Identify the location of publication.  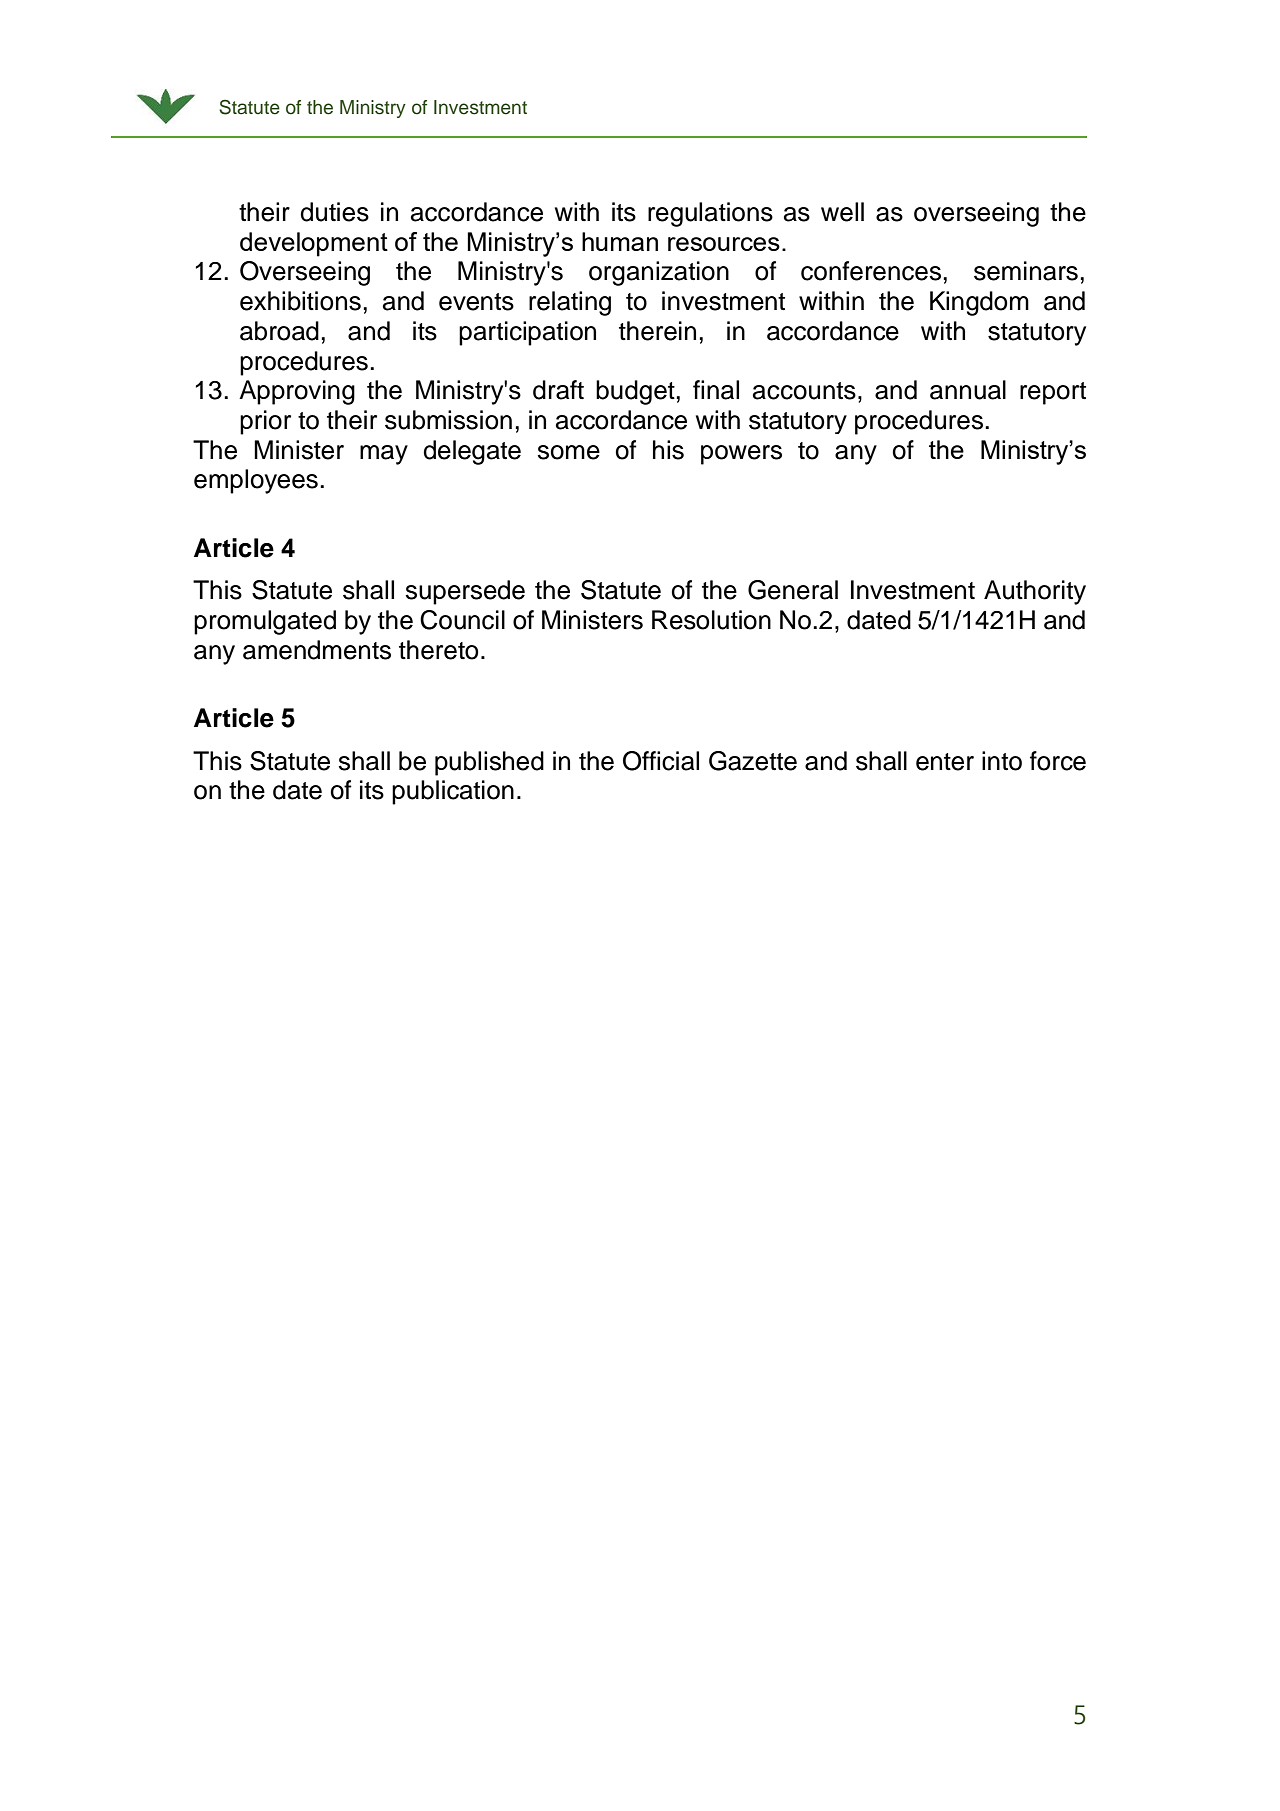
(453, 792).
